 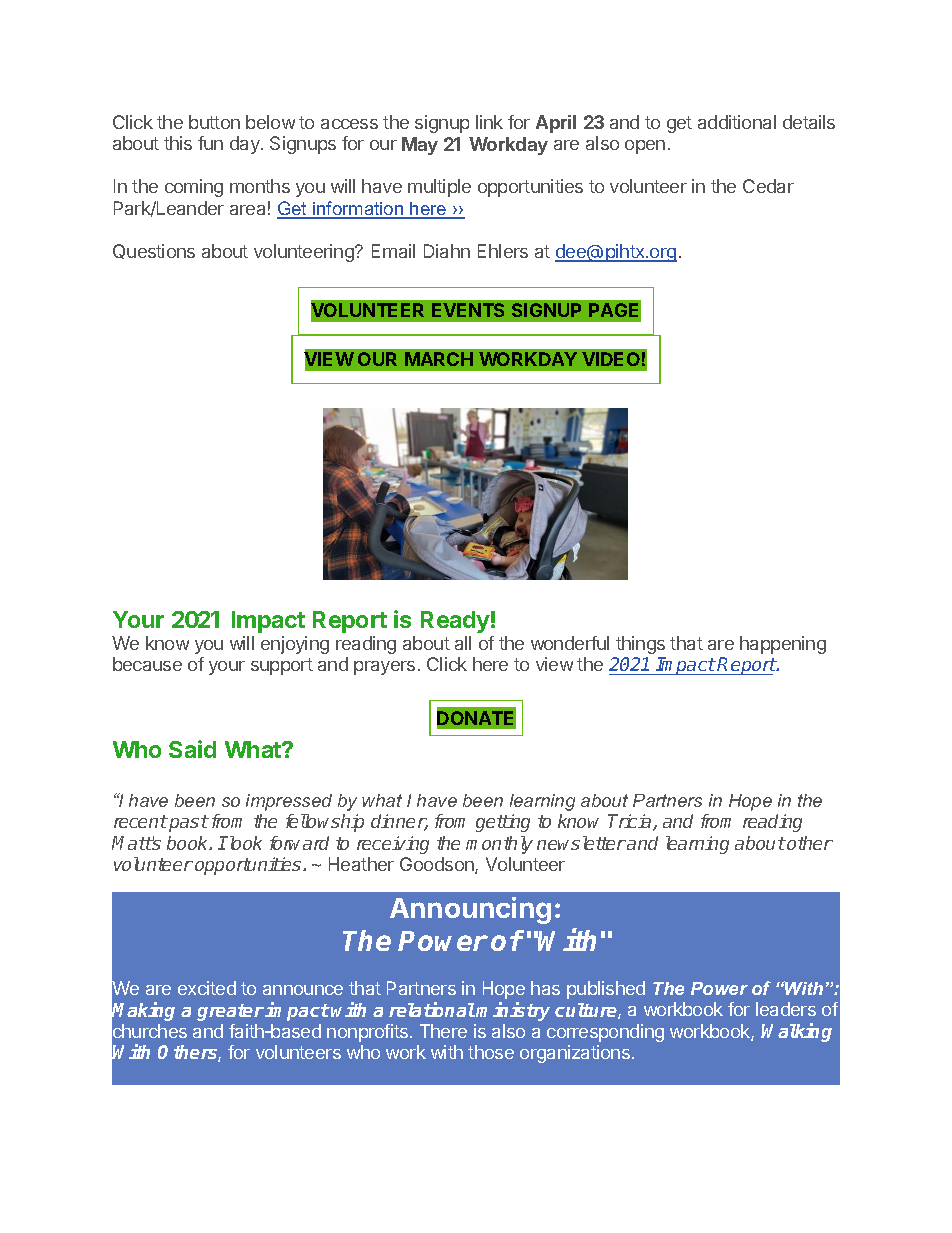 What do you see at coordinates (491, 1052) in the page?
I see `those` at bounding box center [491, 1052].
